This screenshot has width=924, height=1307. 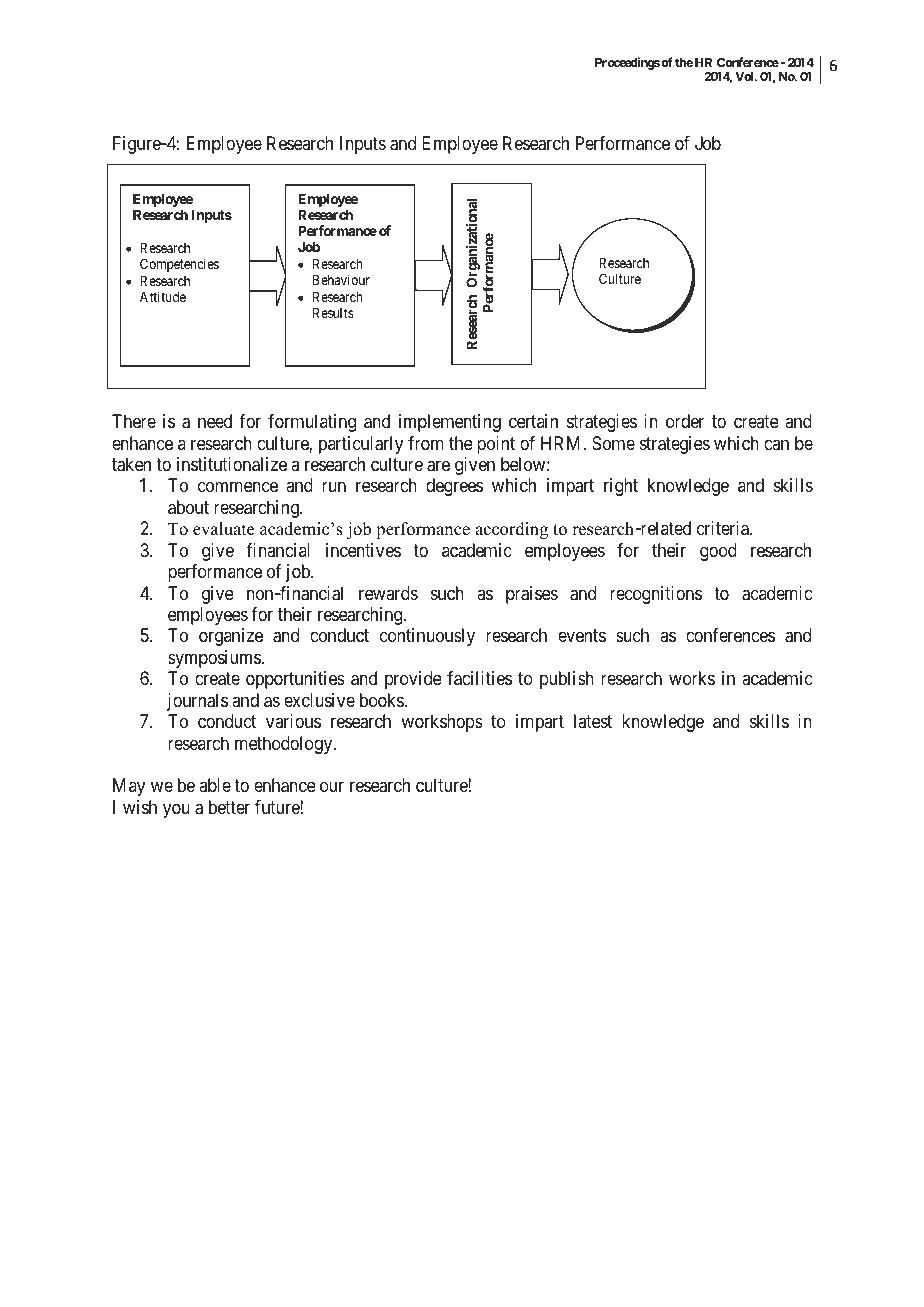 I want to click on facilities, so click(x=479, y=678).
